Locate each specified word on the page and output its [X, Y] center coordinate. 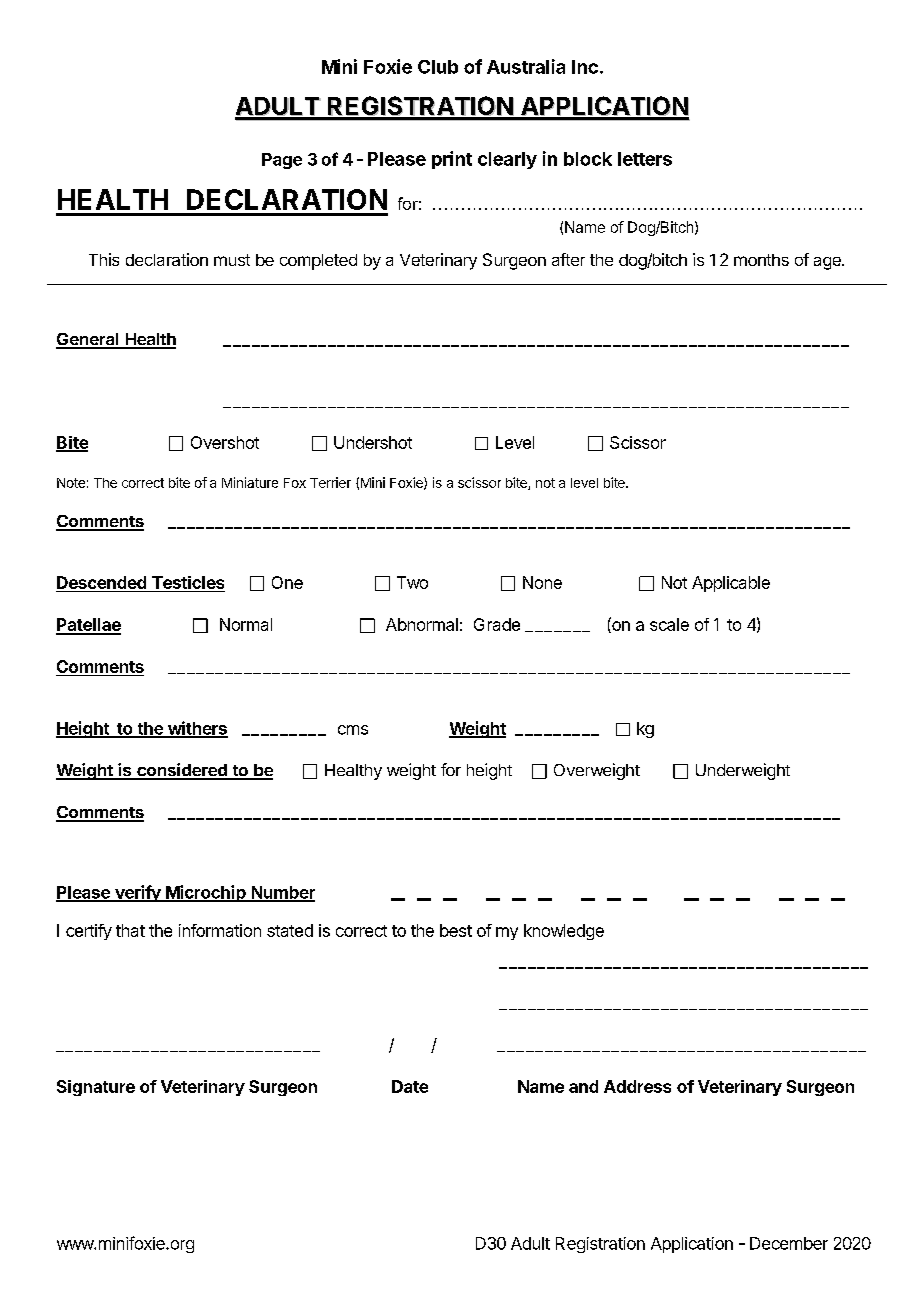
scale [669, 624]
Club [438, 67]
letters [645, 159]
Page [282, 161]
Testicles [188, 582]
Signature [96, 1088]
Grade [497, 624]
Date [410, 1086]
